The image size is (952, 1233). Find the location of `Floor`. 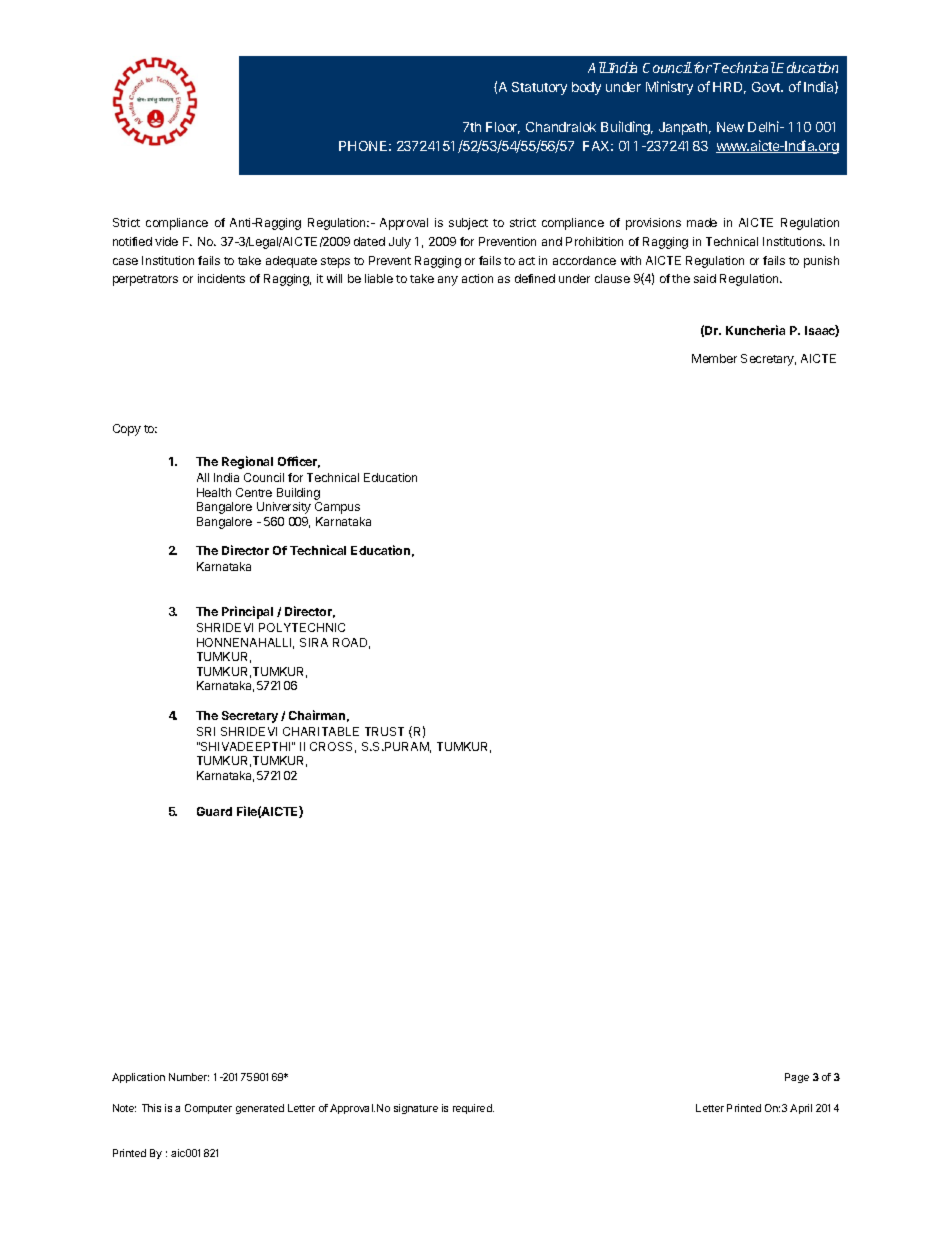

Floor is located at coordinates (503, 128).
